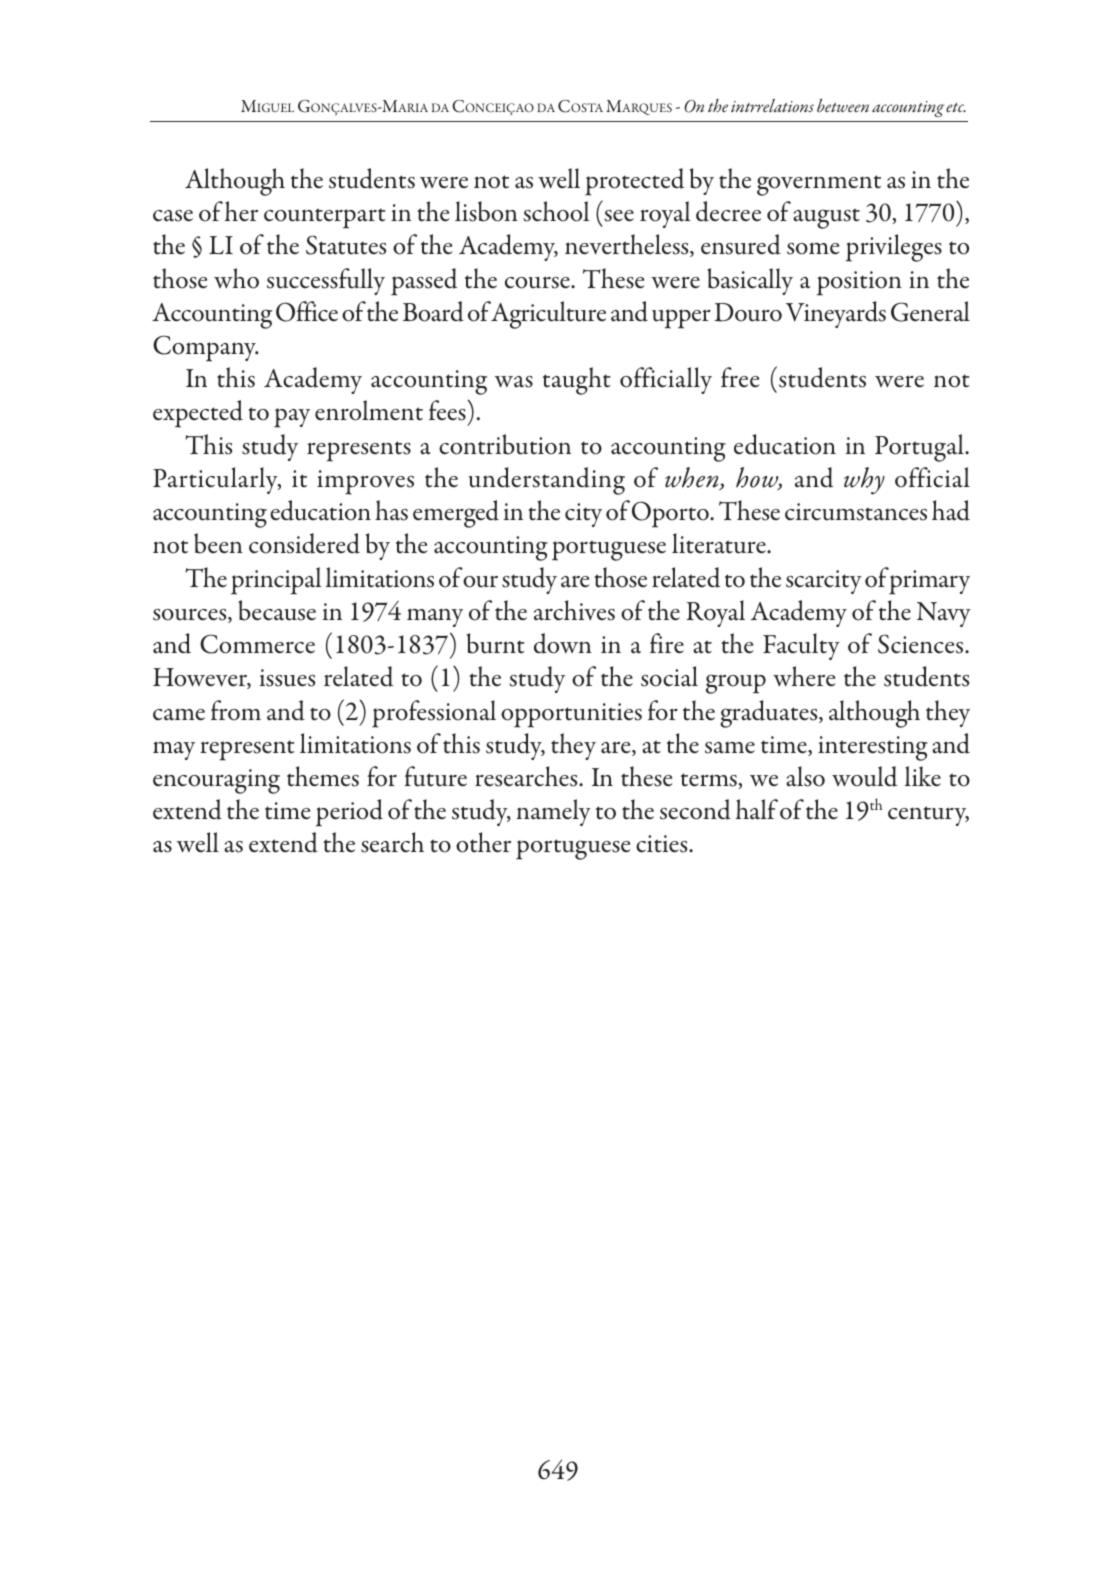 This document has width=1112, height=1570. Describe the element at coordinates (349, 813) in the document. I see `period` at that location.
